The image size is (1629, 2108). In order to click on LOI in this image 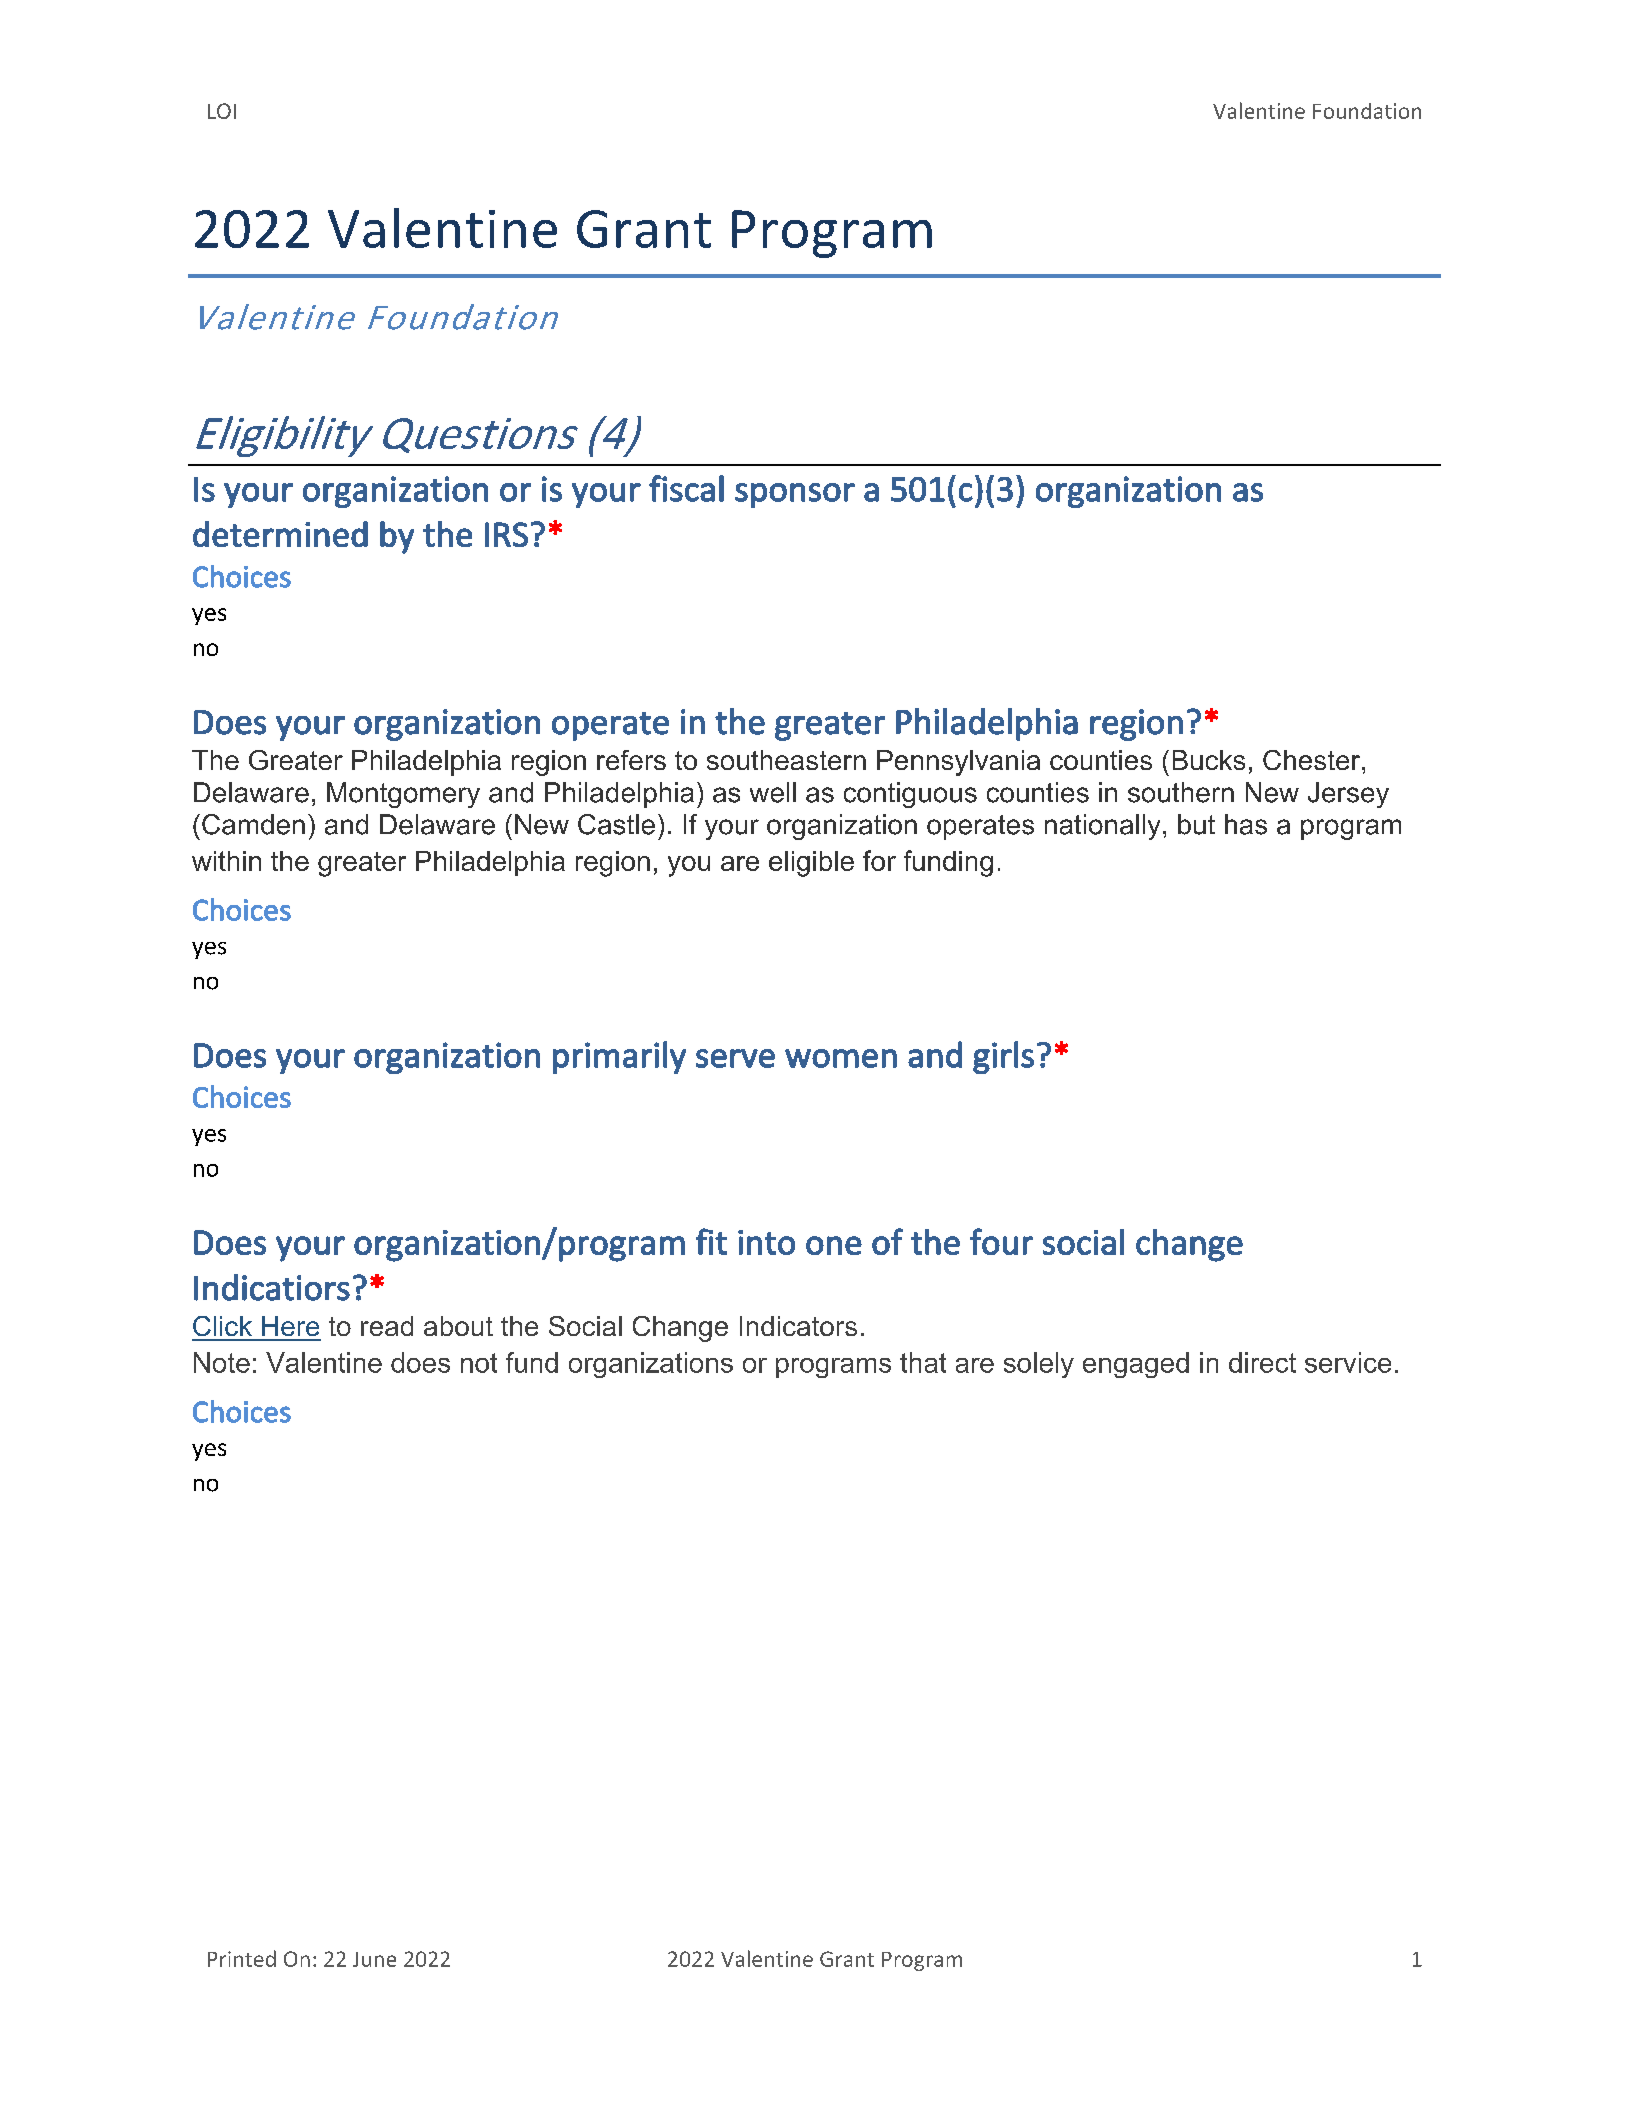, I will do `click(222, 111)`.
